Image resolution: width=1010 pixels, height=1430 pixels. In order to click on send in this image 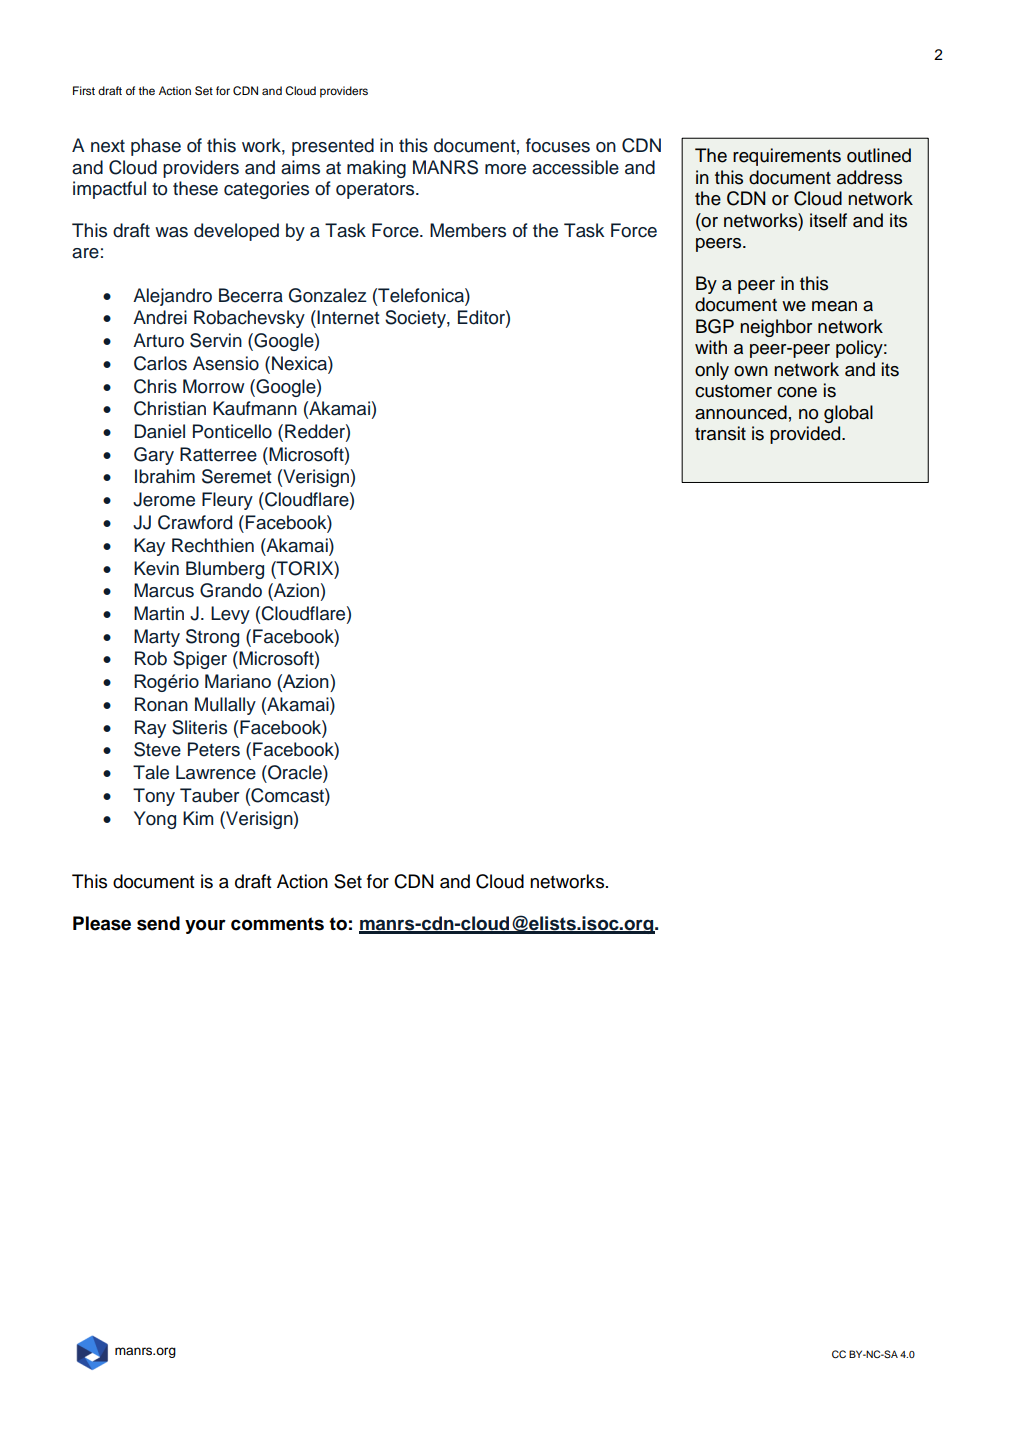, I will do `click(158, 923)`.
